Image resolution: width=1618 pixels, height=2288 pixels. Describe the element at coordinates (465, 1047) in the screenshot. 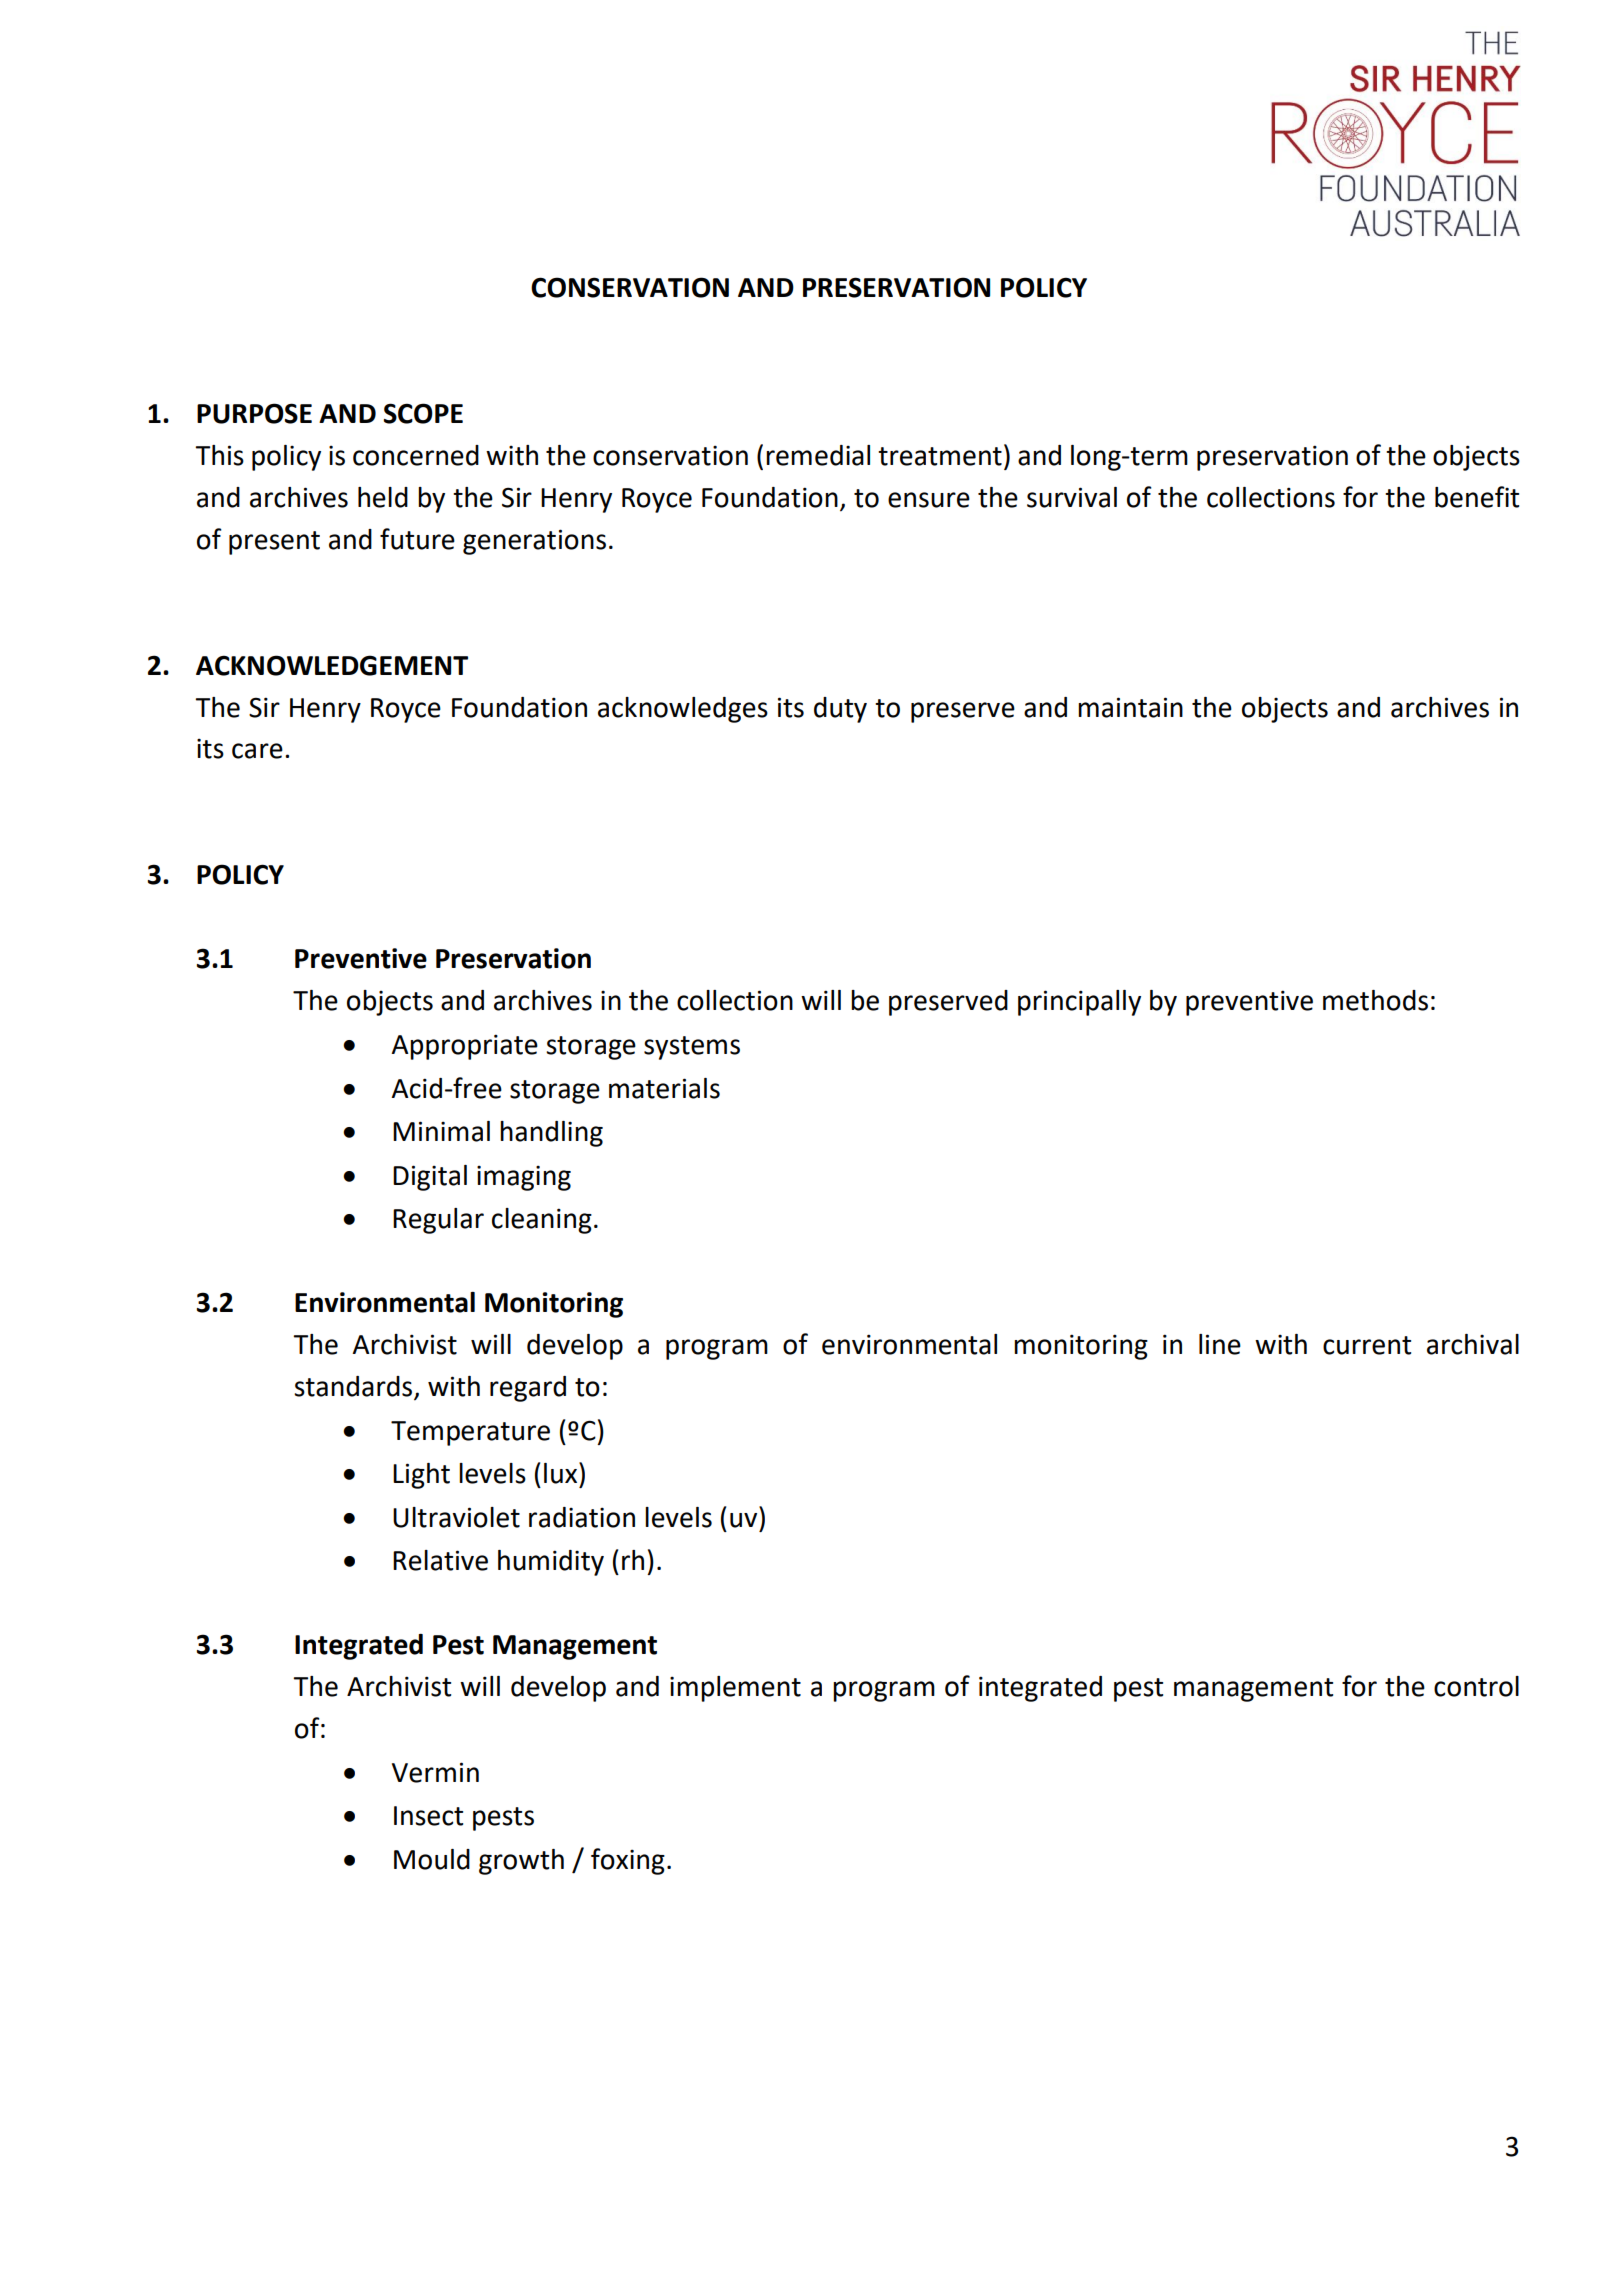

I see `Appropriate` at that location.
